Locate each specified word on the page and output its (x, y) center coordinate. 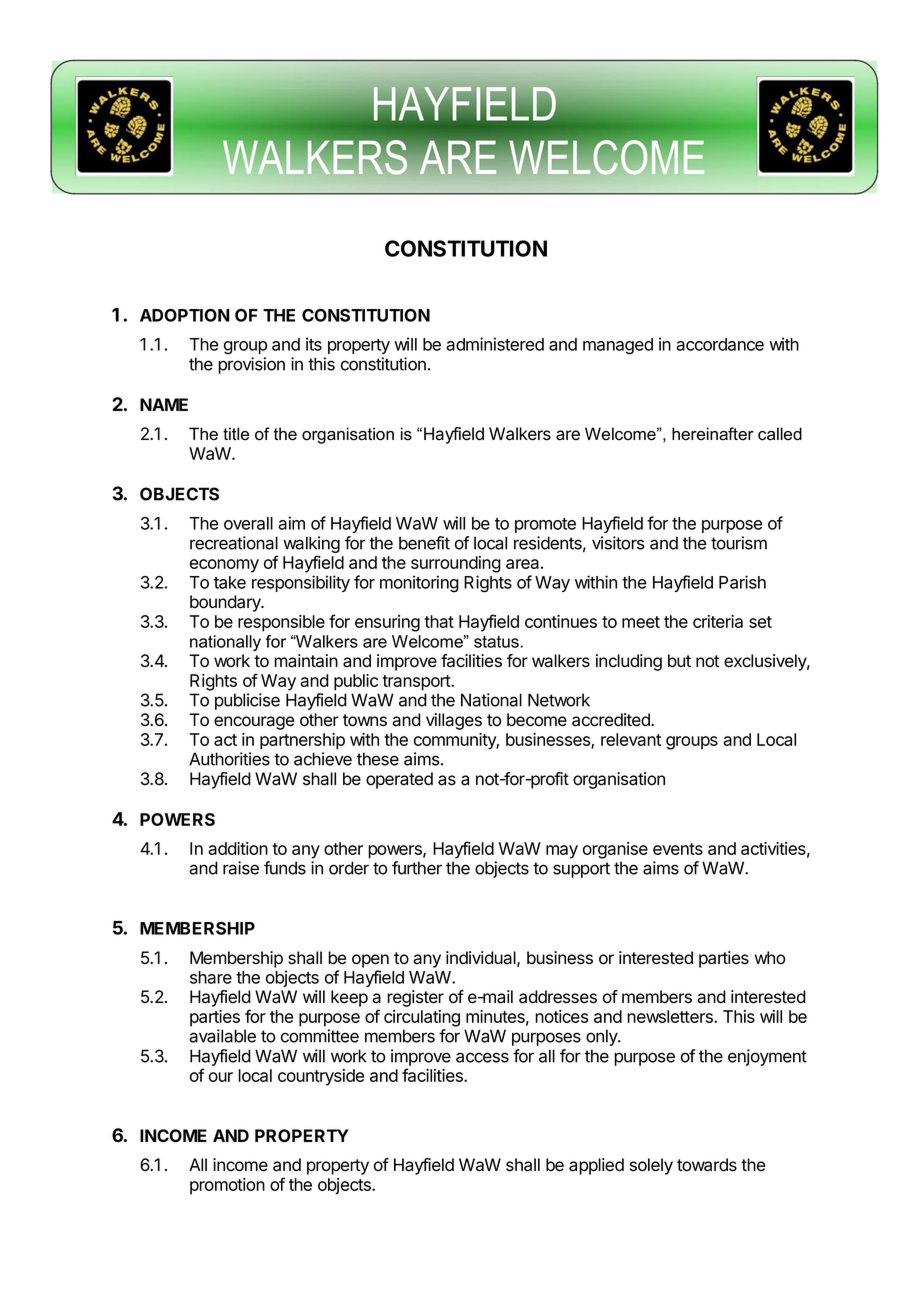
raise (241, 868)
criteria (718, 621)
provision (251, 365)
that (439, 621)
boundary (226, 603)
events (678, 849)
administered (495, 344)
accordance (720, 344)
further (417, 868)
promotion (227, 1186)
